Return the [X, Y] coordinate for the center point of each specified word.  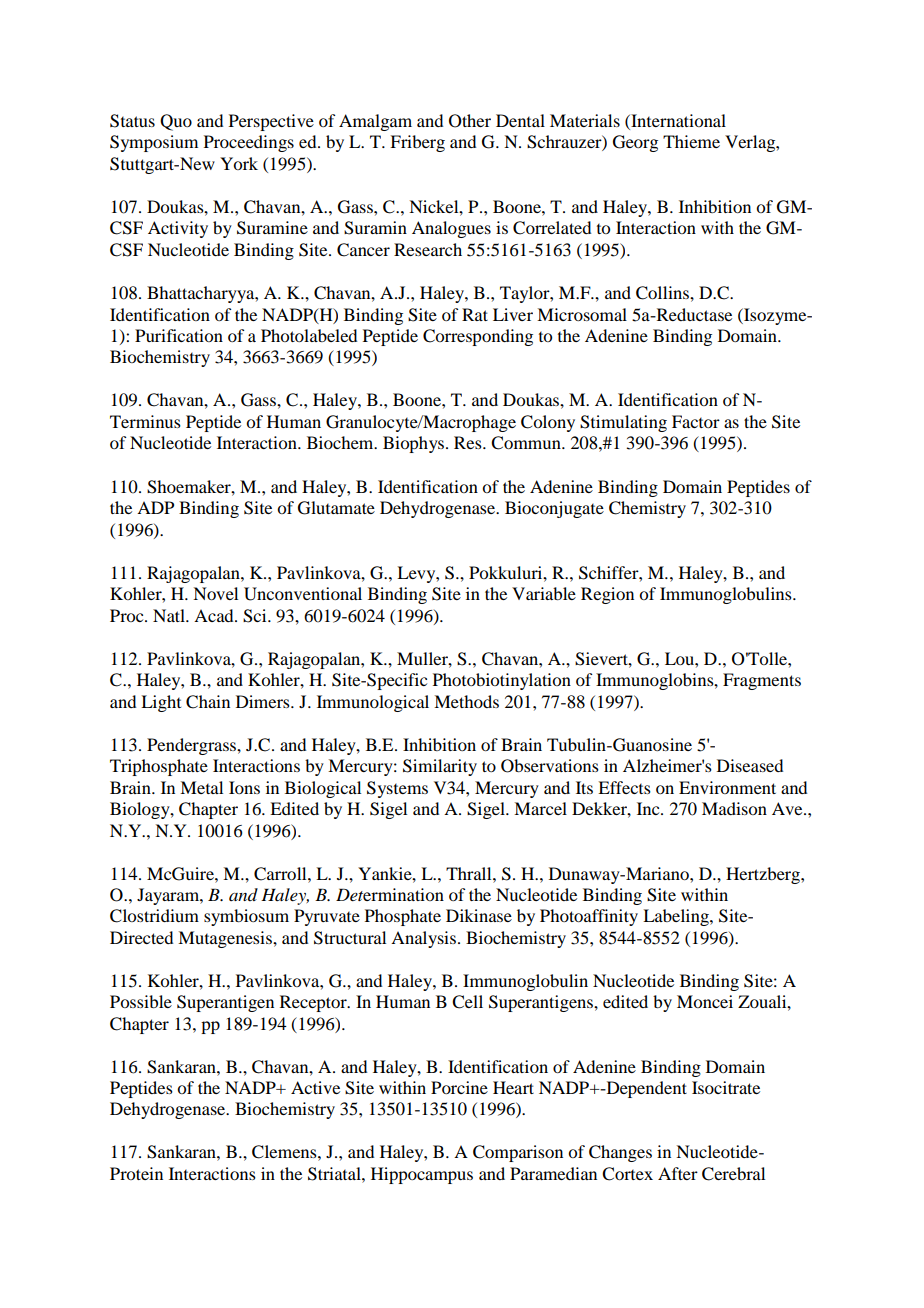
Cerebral [733, 1174]
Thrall [470, 873]
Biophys [413, 444]
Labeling [677, 917]
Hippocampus [422, 1175]
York [239, 163]
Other [470, 121]
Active [315, 1087]
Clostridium [154, 916]
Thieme [691, 141]
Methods [466, 701]
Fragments [762, 681]
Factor [696, 421]
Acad [215, 615]
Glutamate [336, 508]
